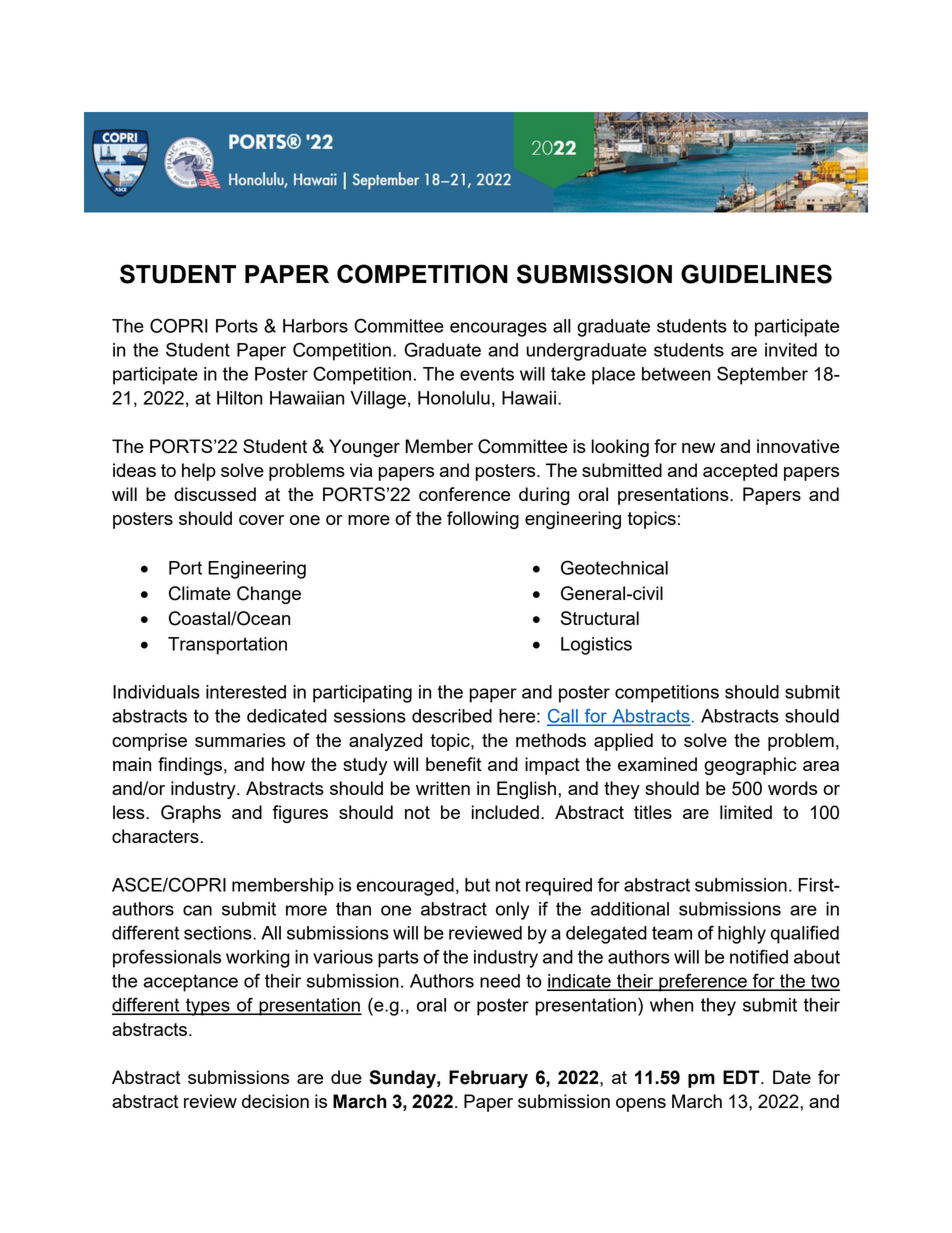 Image resolution: width=952 pixels, height=1233 pixels. I want to click on Harbors, so click(315, 326).
